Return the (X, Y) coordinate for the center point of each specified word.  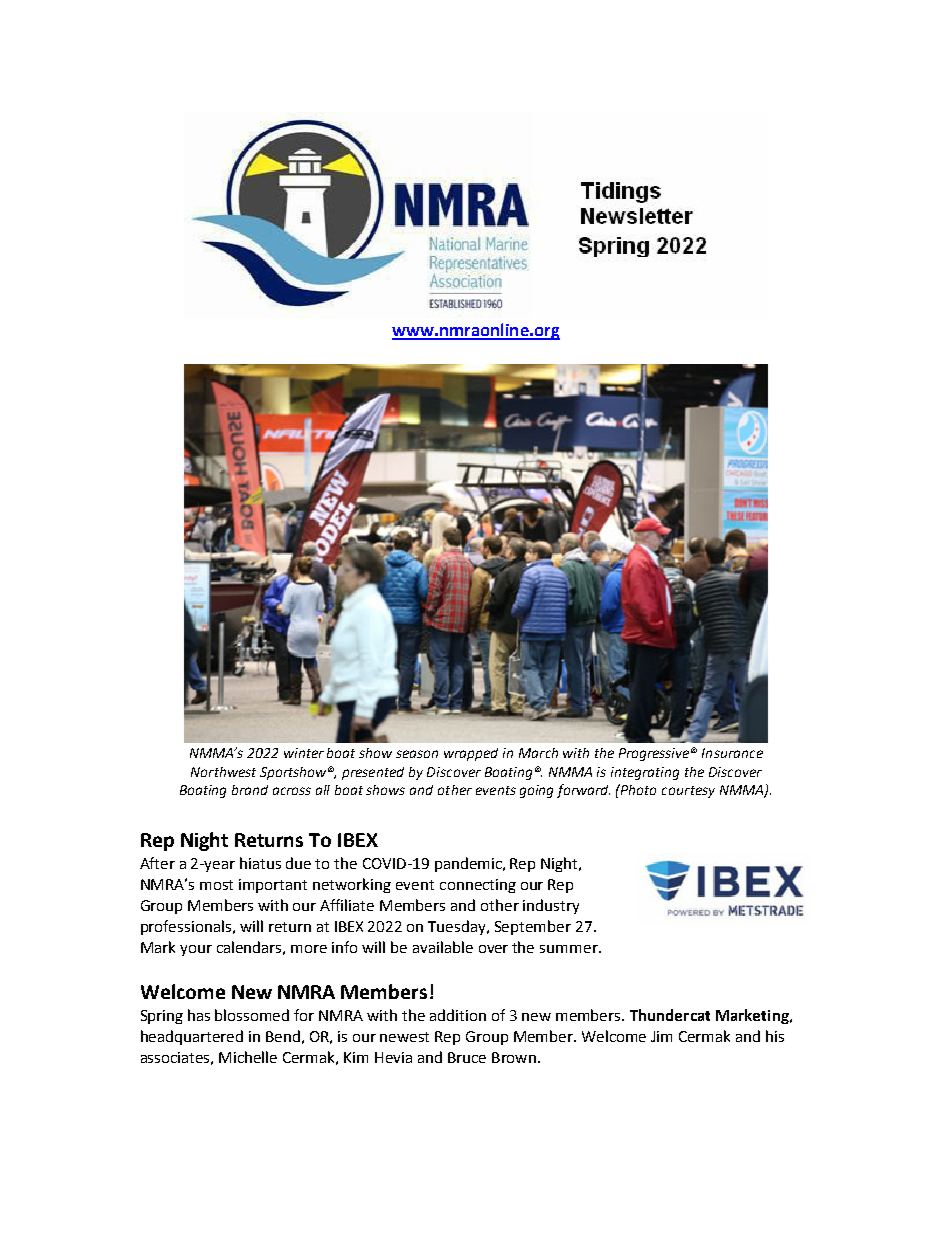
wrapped (471, 754)
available (443, 947)
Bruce (467, 1057)
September (533, 927)
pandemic (469, 864)
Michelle (248, 1057)
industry (551, 906)
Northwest (223, 772)
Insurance (732, 753)
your (196, 950)
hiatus (260, 863)
